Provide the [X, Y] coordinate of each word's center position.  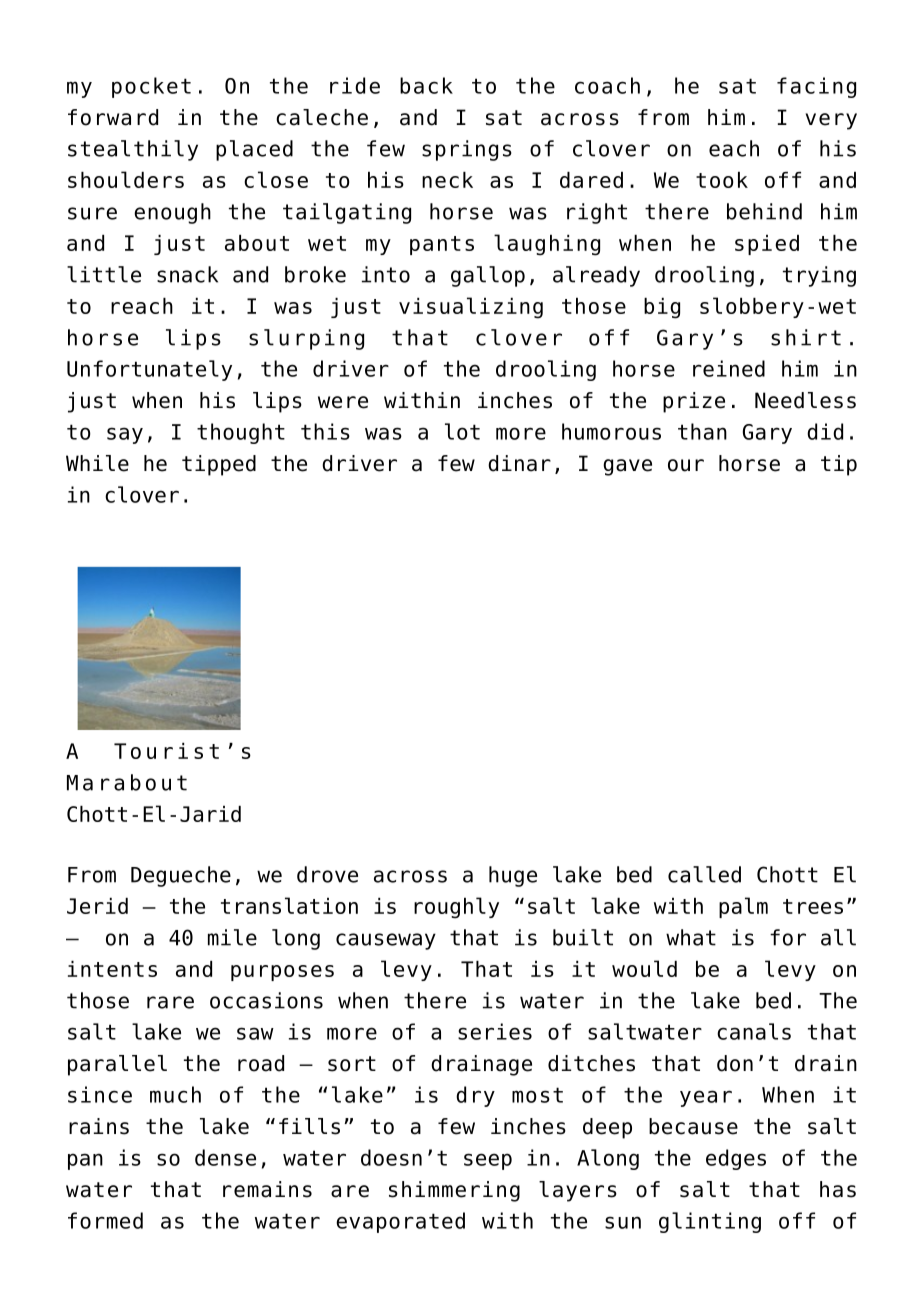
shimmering [454, 1191]
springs [467, 150]
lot [462, 431]
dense [225, 1157]
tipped [219, 465]
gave [627, 467]
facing [816, 87]
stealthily [133, 150]
